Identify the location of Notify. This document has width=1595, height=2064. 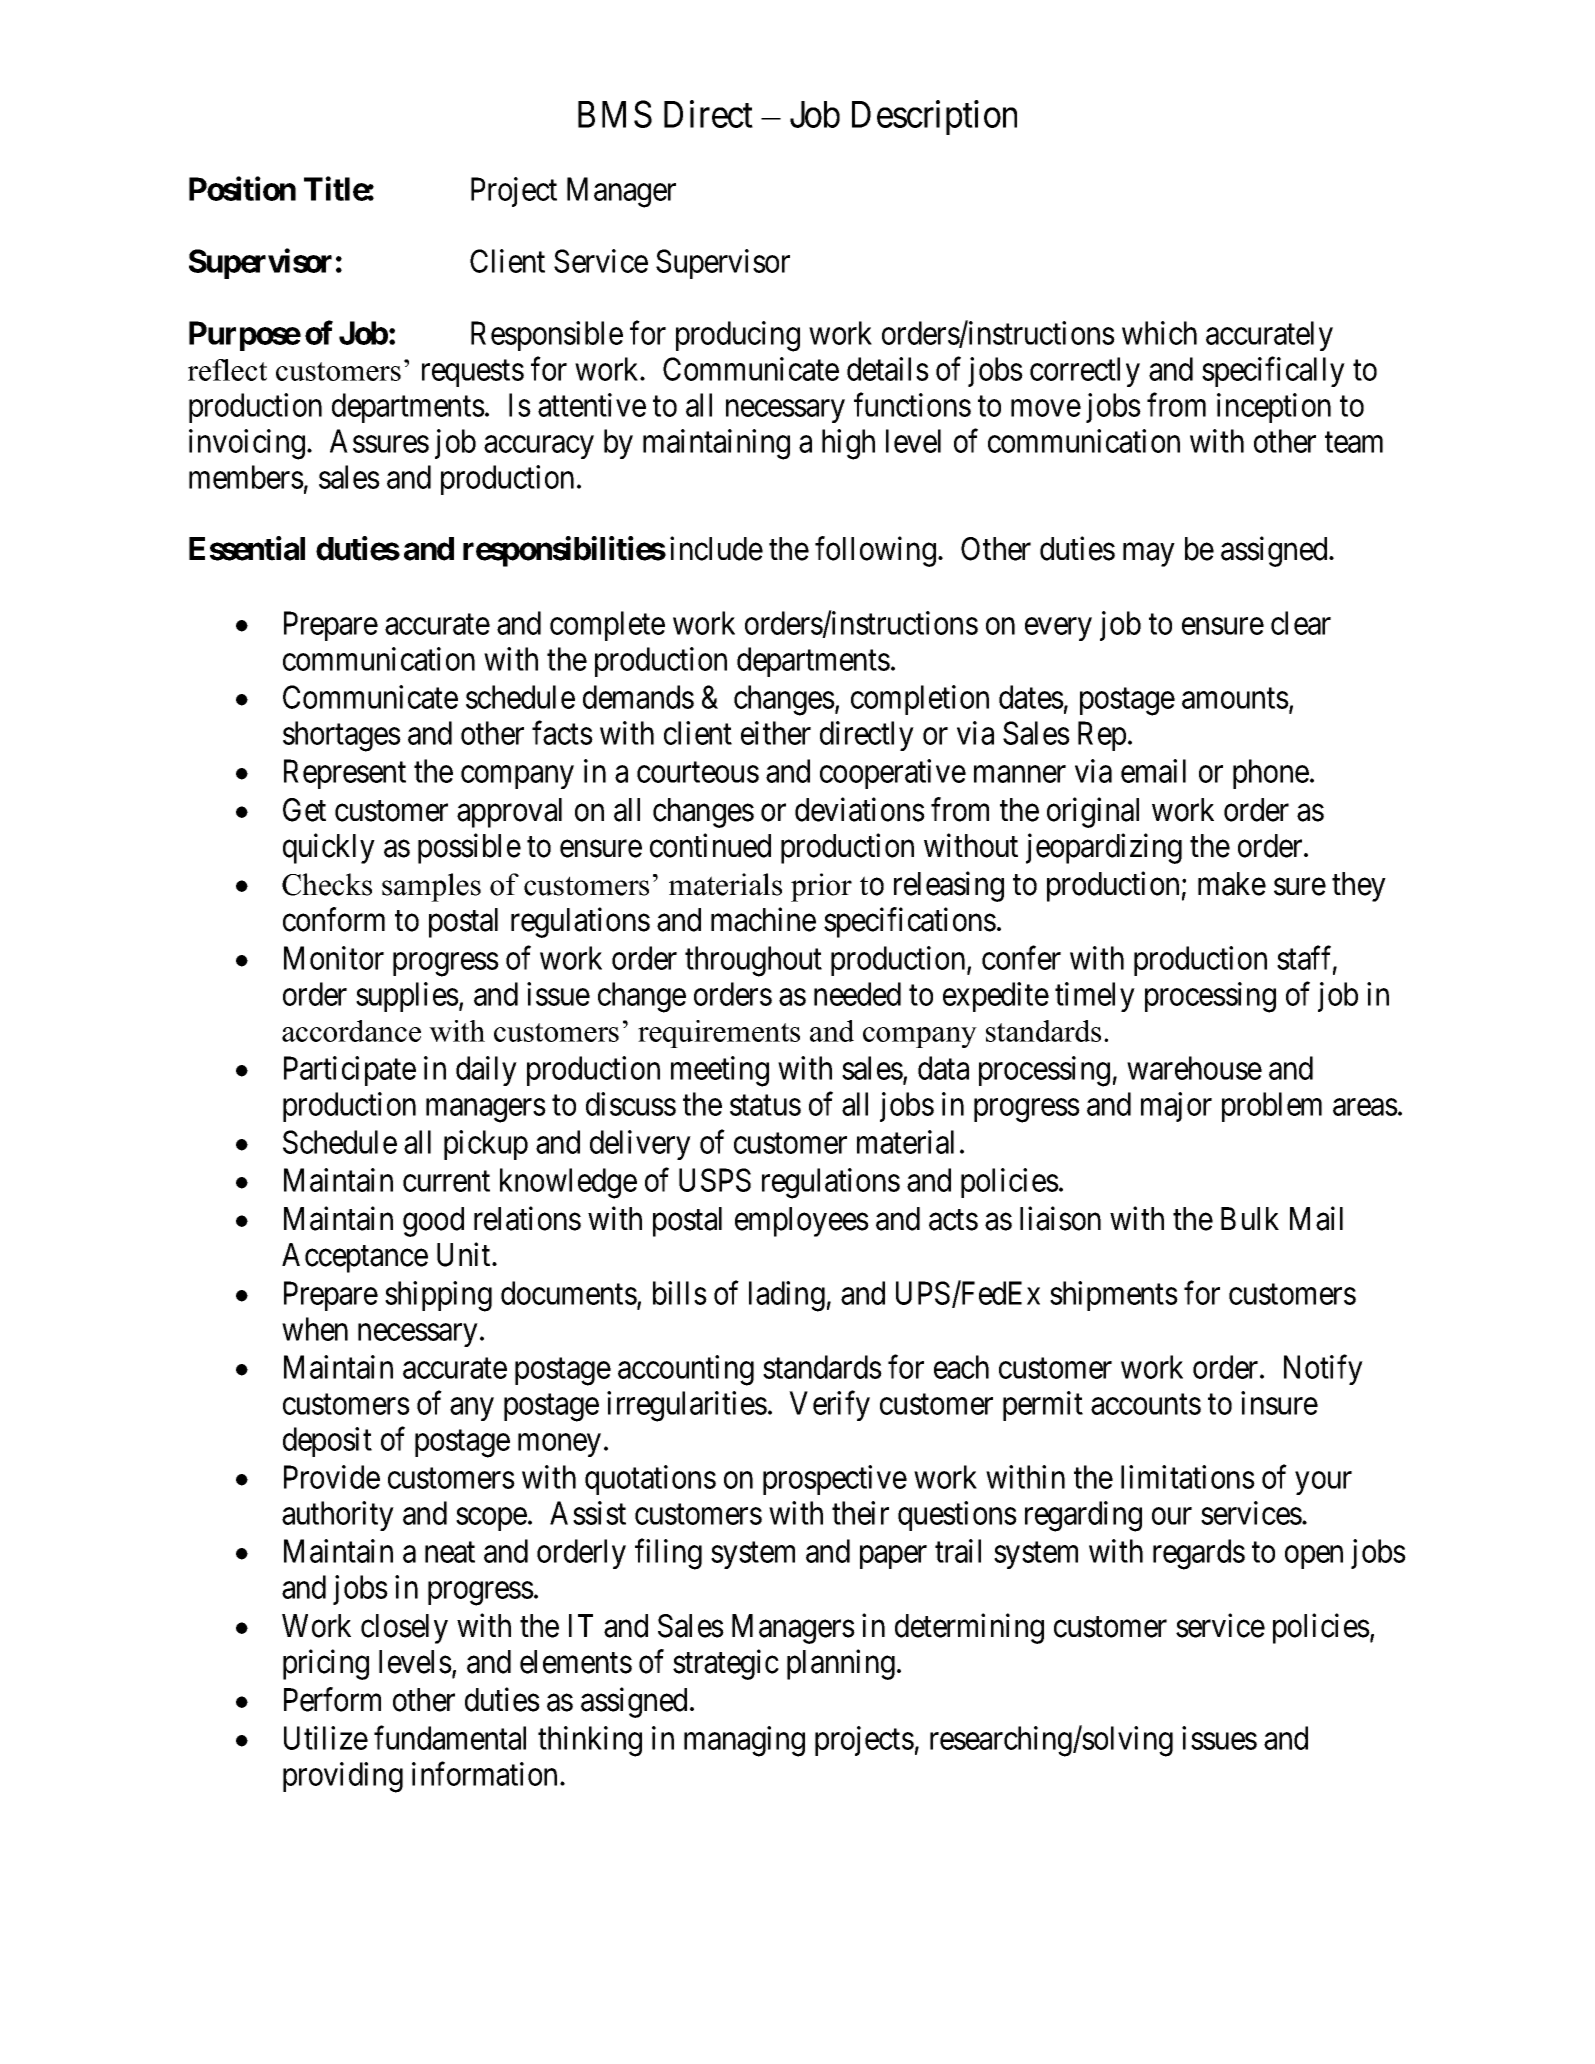
(1323, 1370).
